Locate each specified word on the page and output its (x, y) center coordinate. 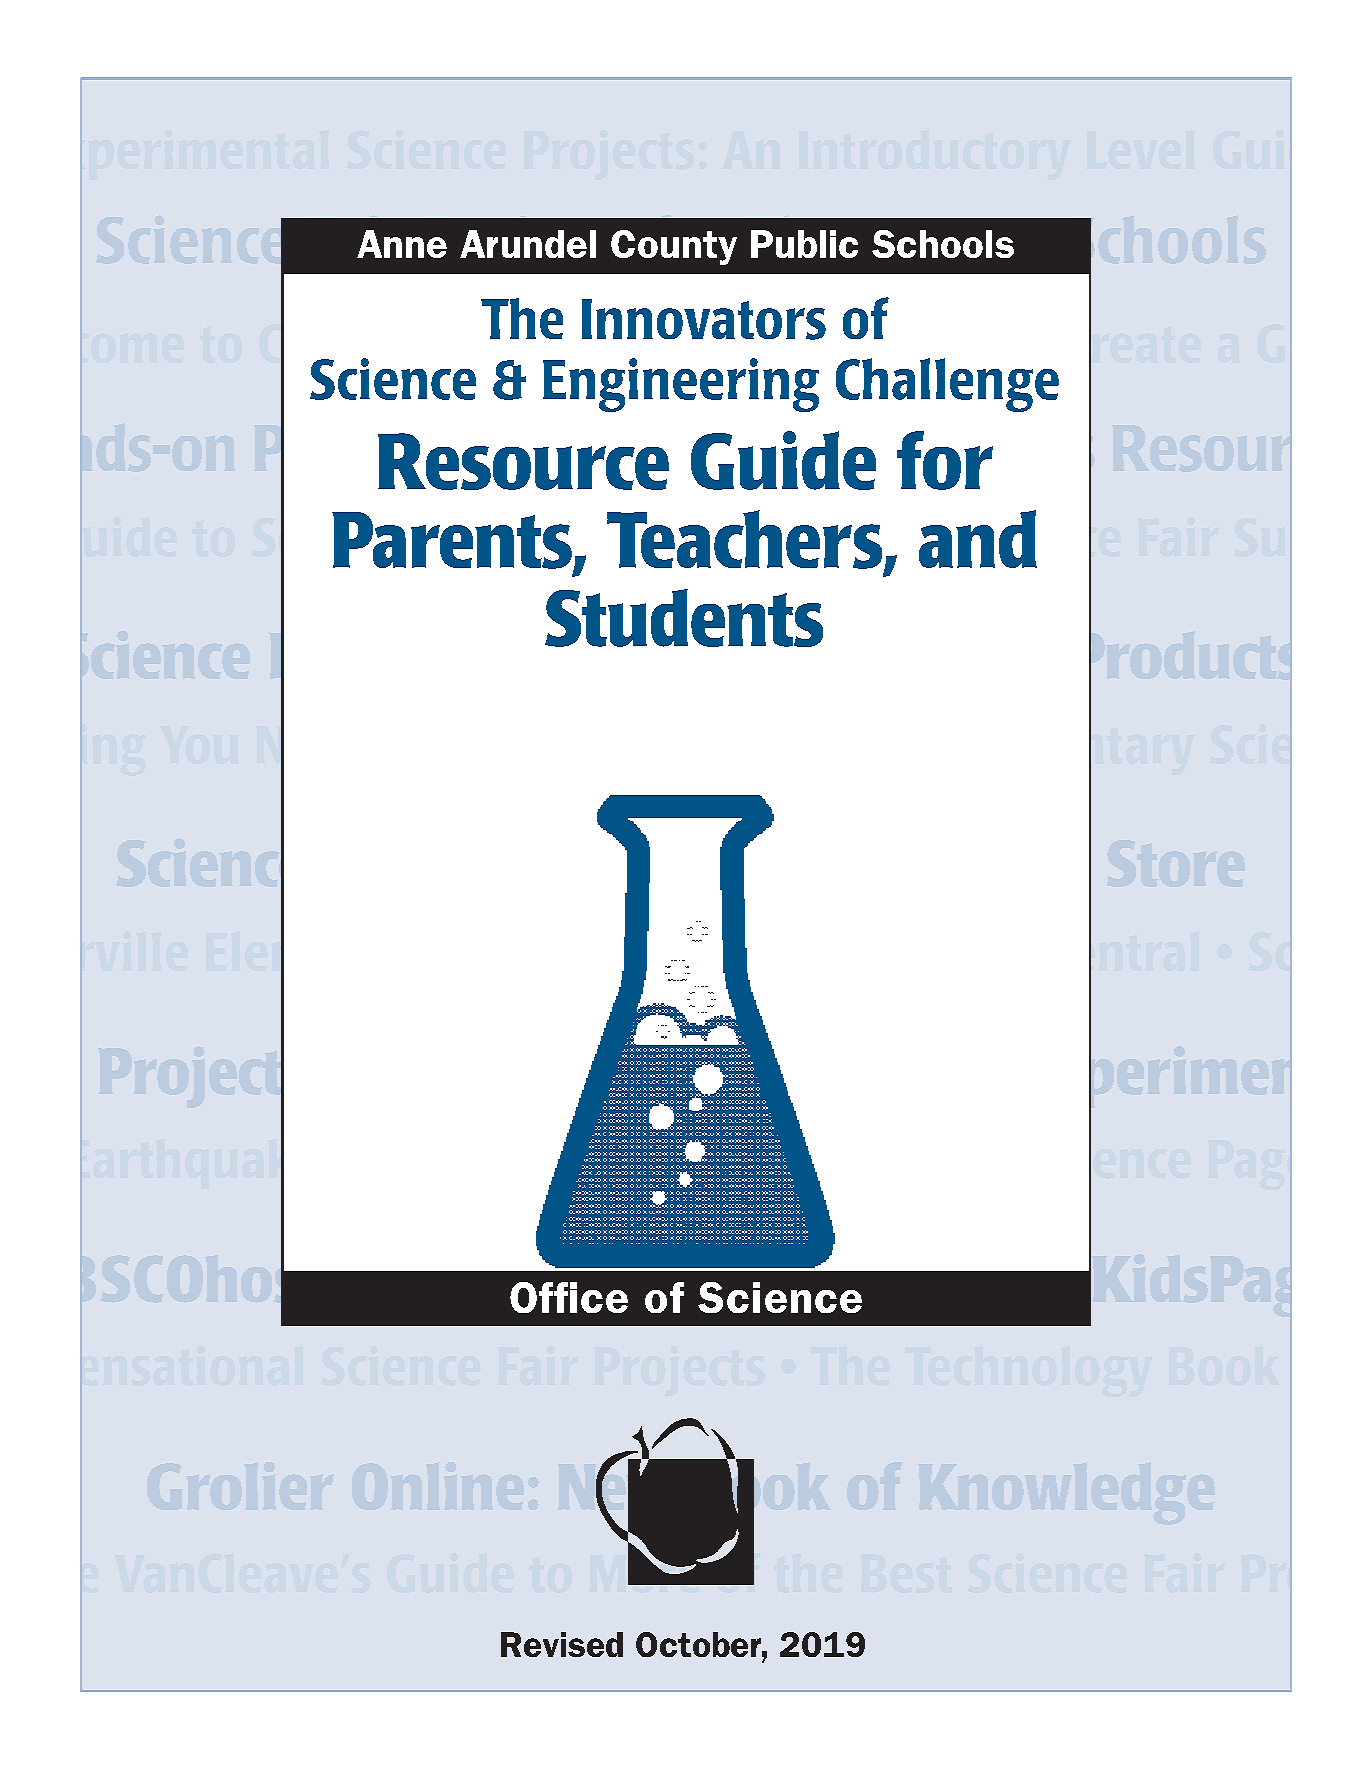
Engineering (681, 385)
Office (569, 1297)
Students (684, 618)
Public (804, 244)
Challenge (947, 385)
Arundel (528, 244)
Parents (453, 541)
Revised (562, 1644)
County (674, 247)
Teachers (746, 540)
